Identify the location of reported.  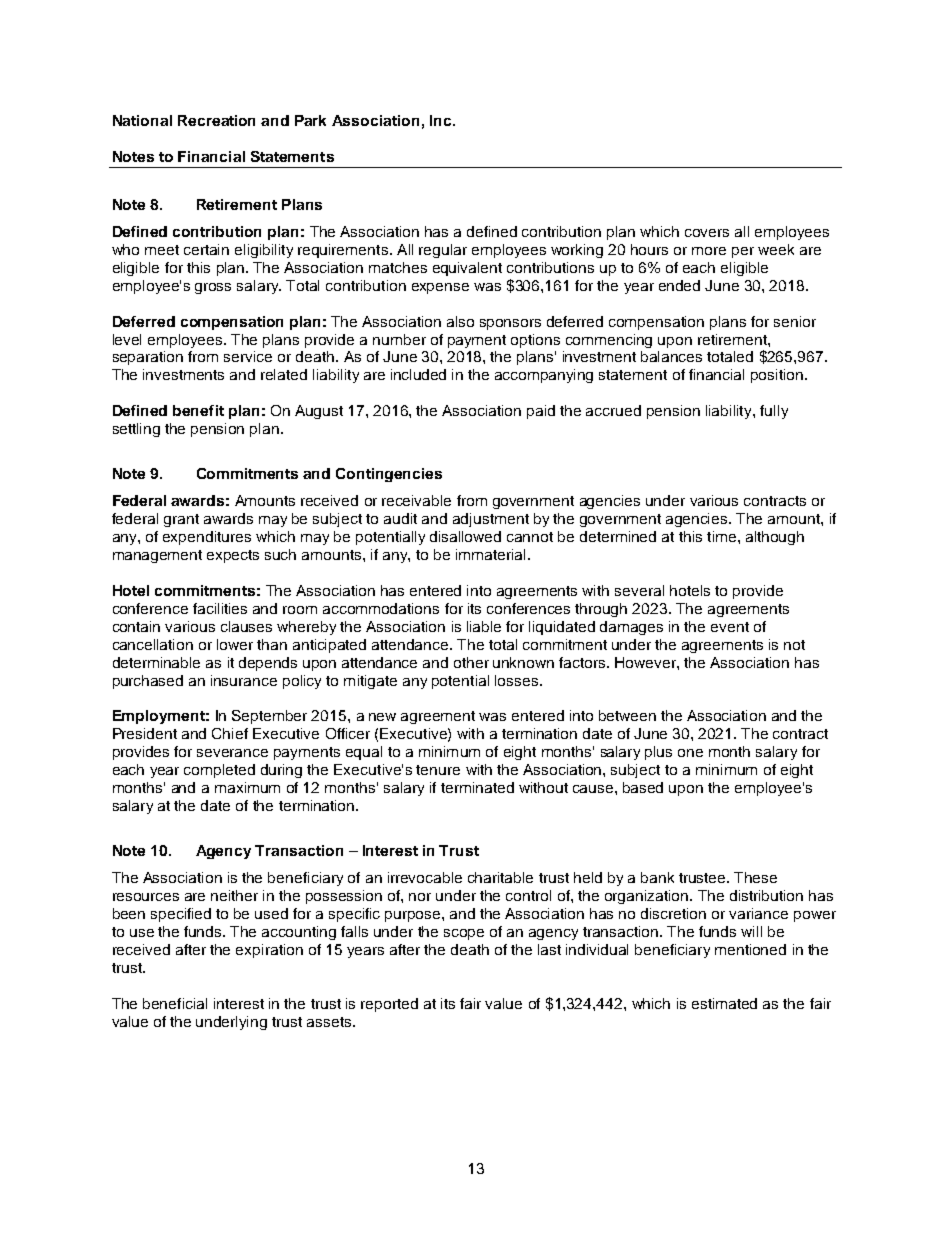
(389, 1005).
